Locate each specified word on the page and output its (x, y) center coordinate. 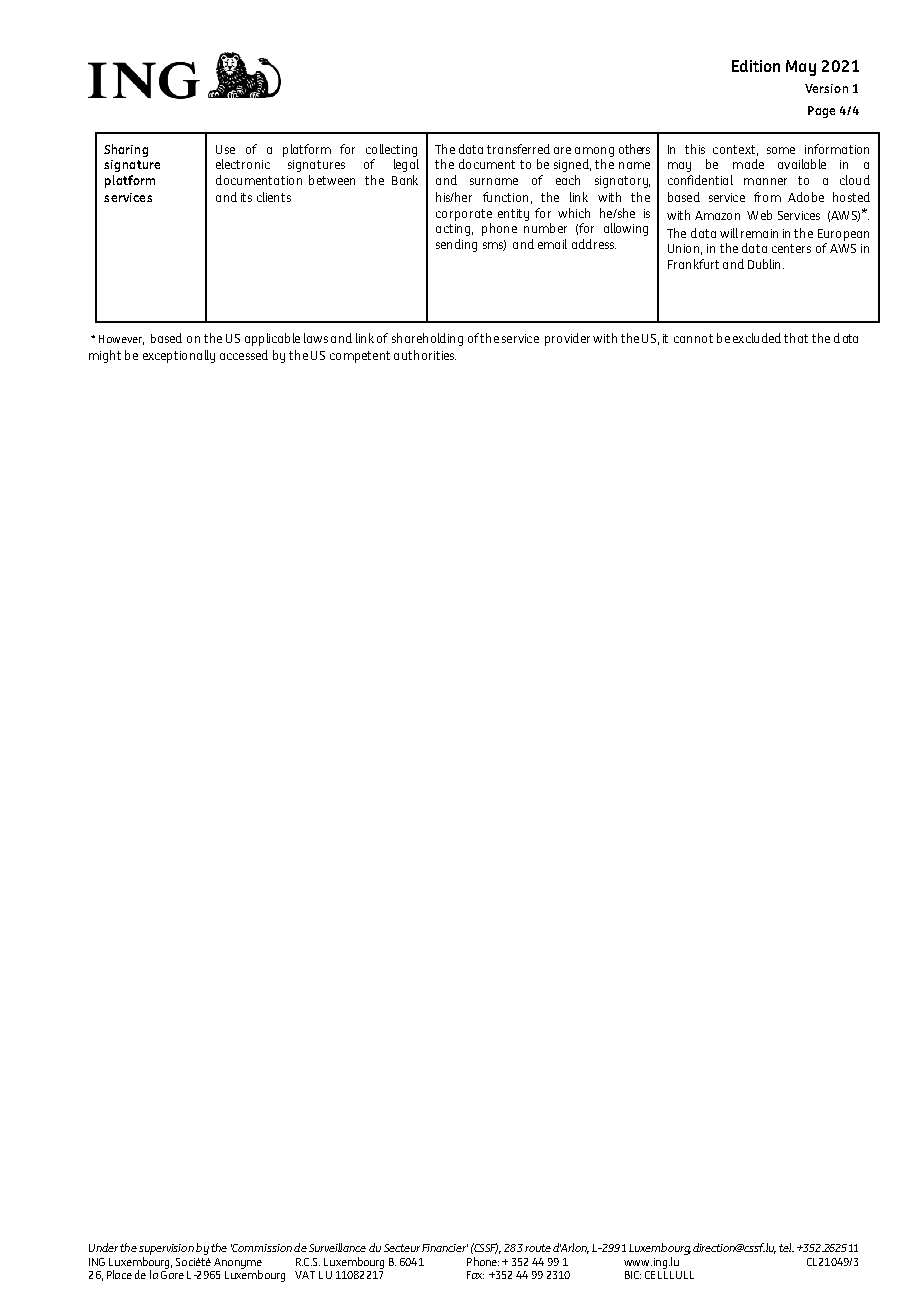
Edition (756, 66)
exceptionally (179, 356)
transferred (518, 149)
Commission (261, 1248)
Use (225, 149)
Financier (445, 1248)
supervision (166, 1249)
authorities (425, 355)
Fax (475, 1275)
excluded (757, 338)
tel (786, 1247)
